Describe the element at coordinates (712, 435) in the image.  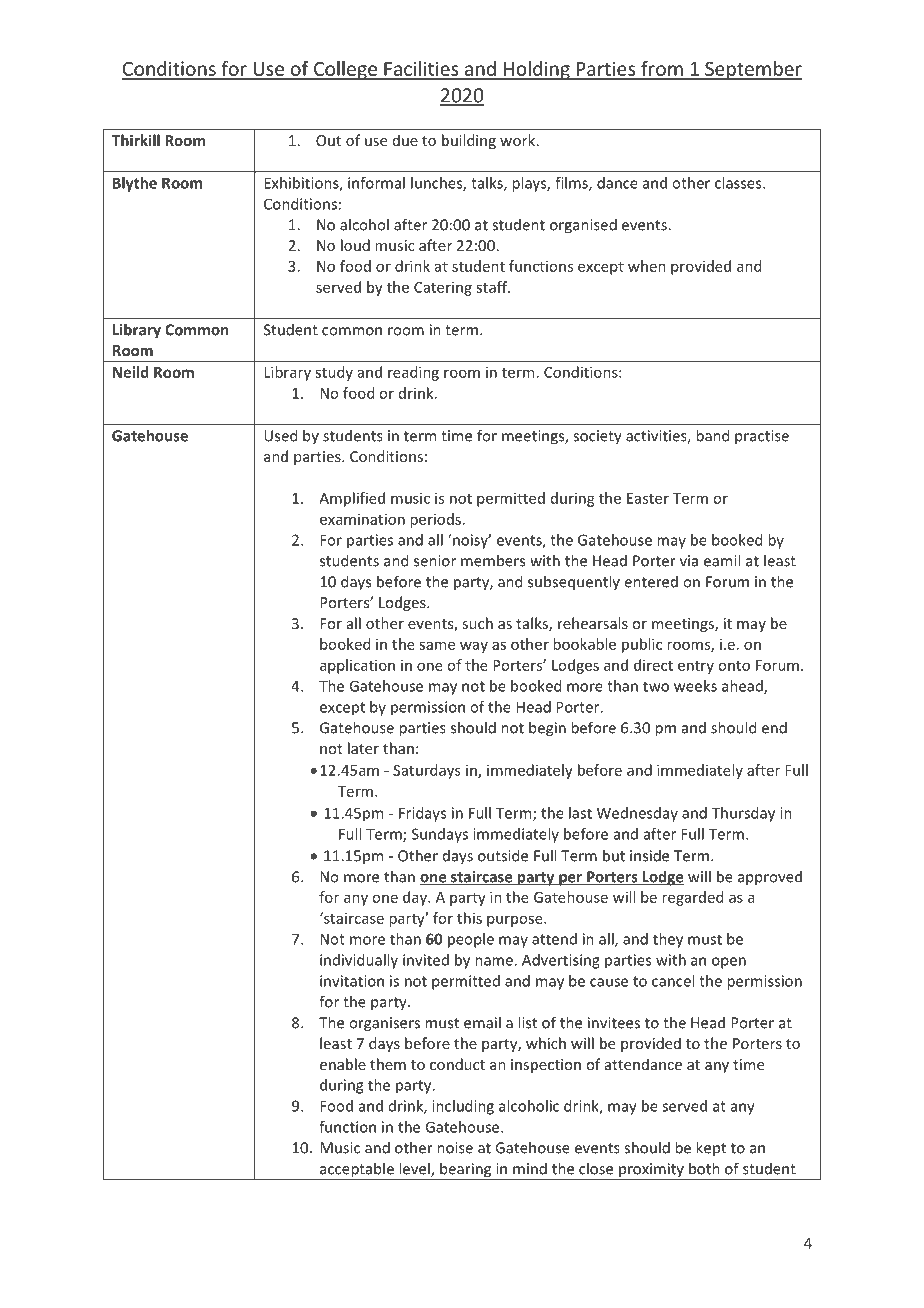
I see `band` at that location.
